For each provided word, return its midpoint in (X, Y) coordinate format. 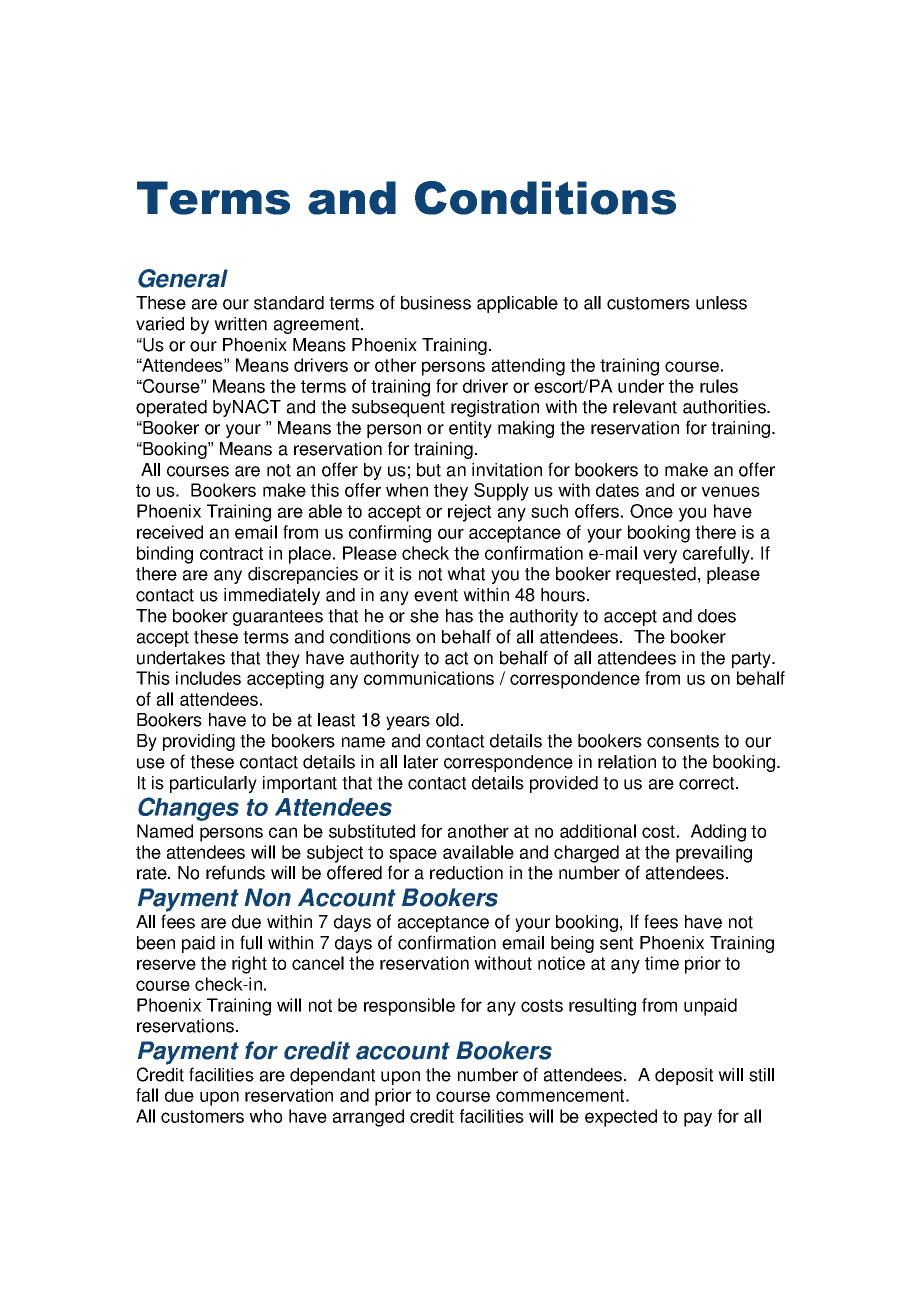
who (265, 1116)
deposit (684, 1076)
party (753, 660)
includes (208, 678)
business (436, 303)
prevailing (714, 854)
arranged (368, 1118)
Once (651, 511)
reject (469, 513)
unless (721, 303)
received (170, 532)
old (447, 720)
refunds (235, 872)
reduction (466, 873)
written (240, 324)
